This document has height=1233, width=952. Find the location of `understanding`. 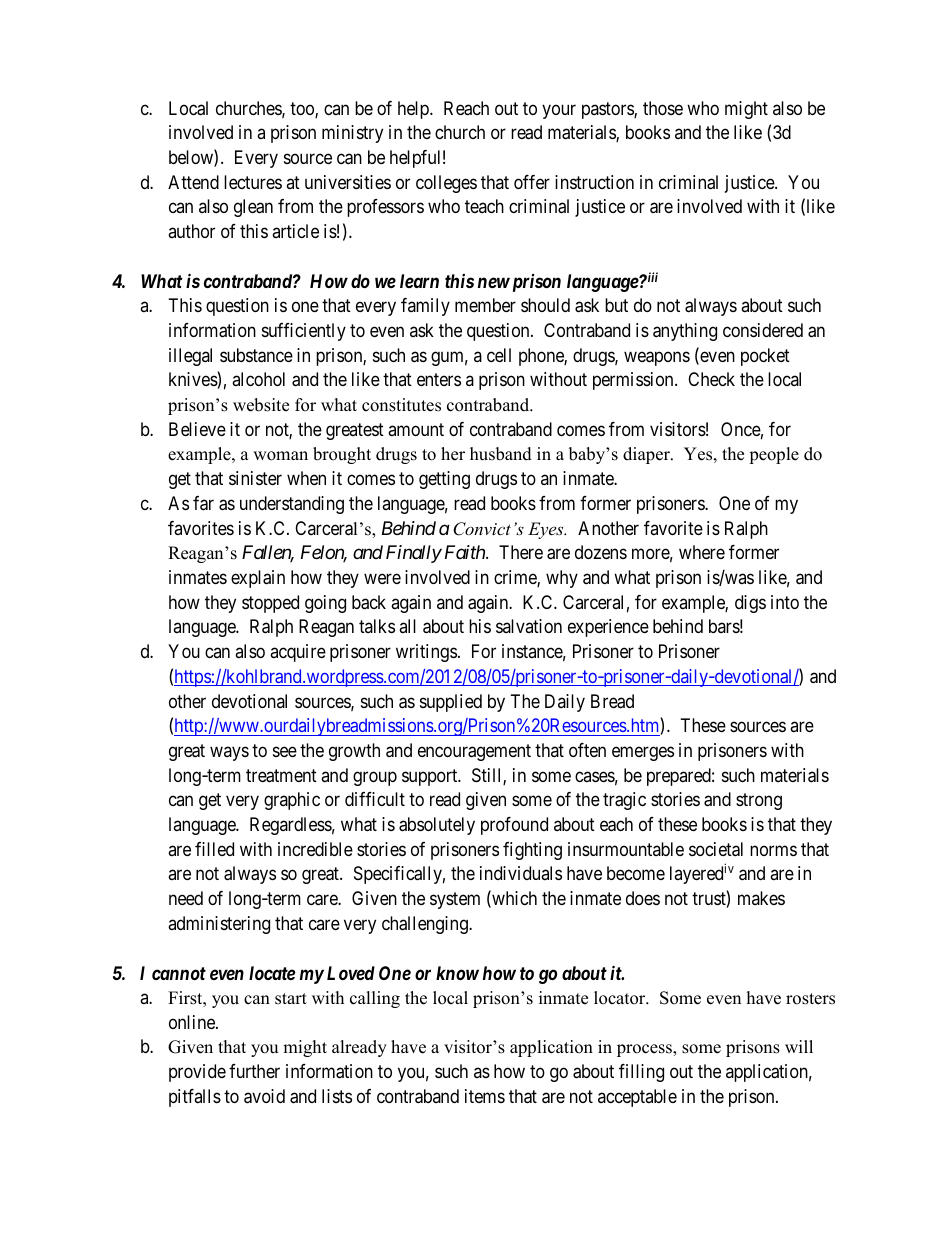

understanding is located at coordinates (292, 505).
